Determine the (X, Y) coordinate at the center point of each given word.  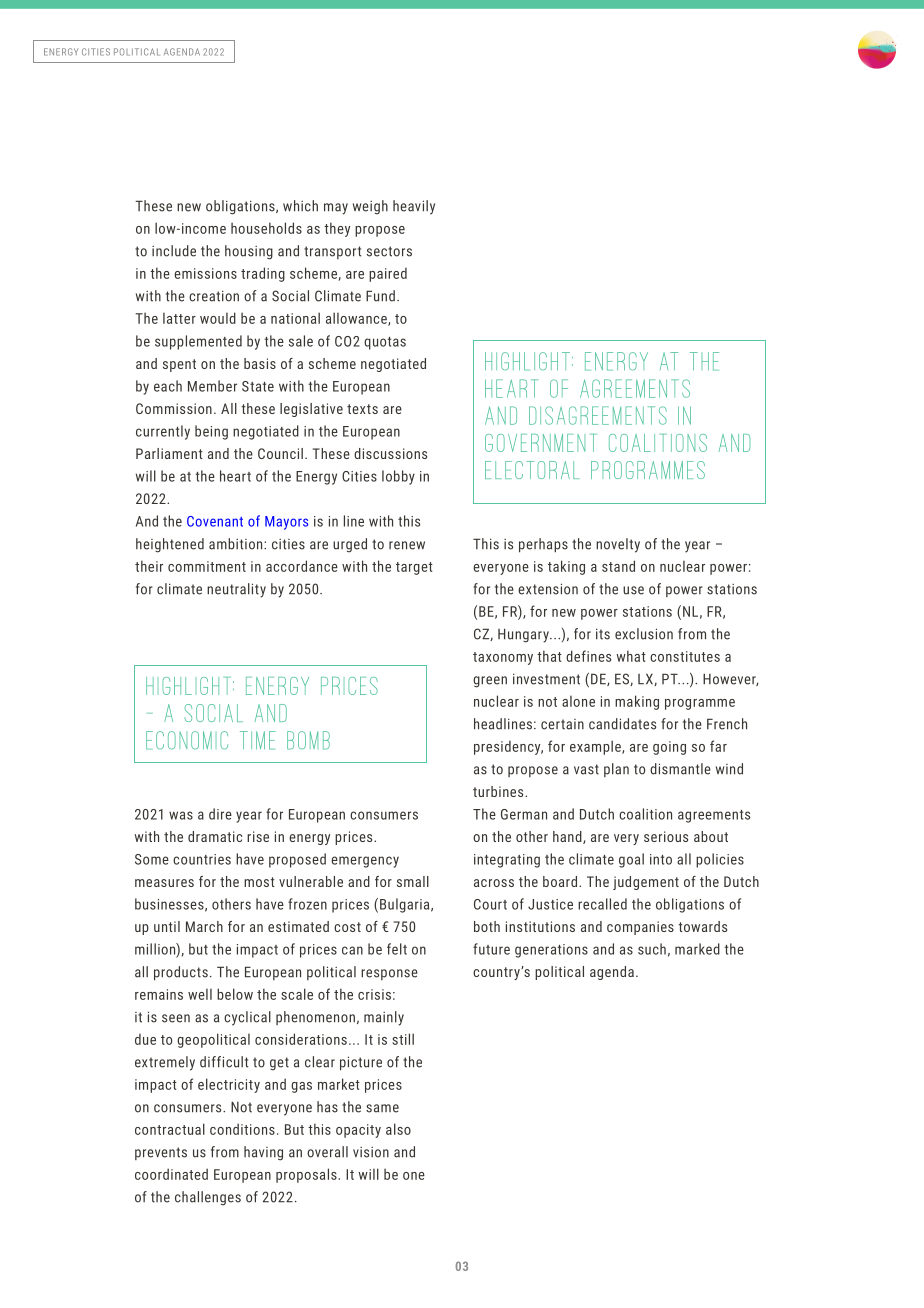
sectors (389, 251)
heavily (414, 207)
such (652, 949)
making (637, 702)
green (490, 682)
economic (187, 740)
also (398, 1129)
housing (249, 252)
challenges (208, 1198)
